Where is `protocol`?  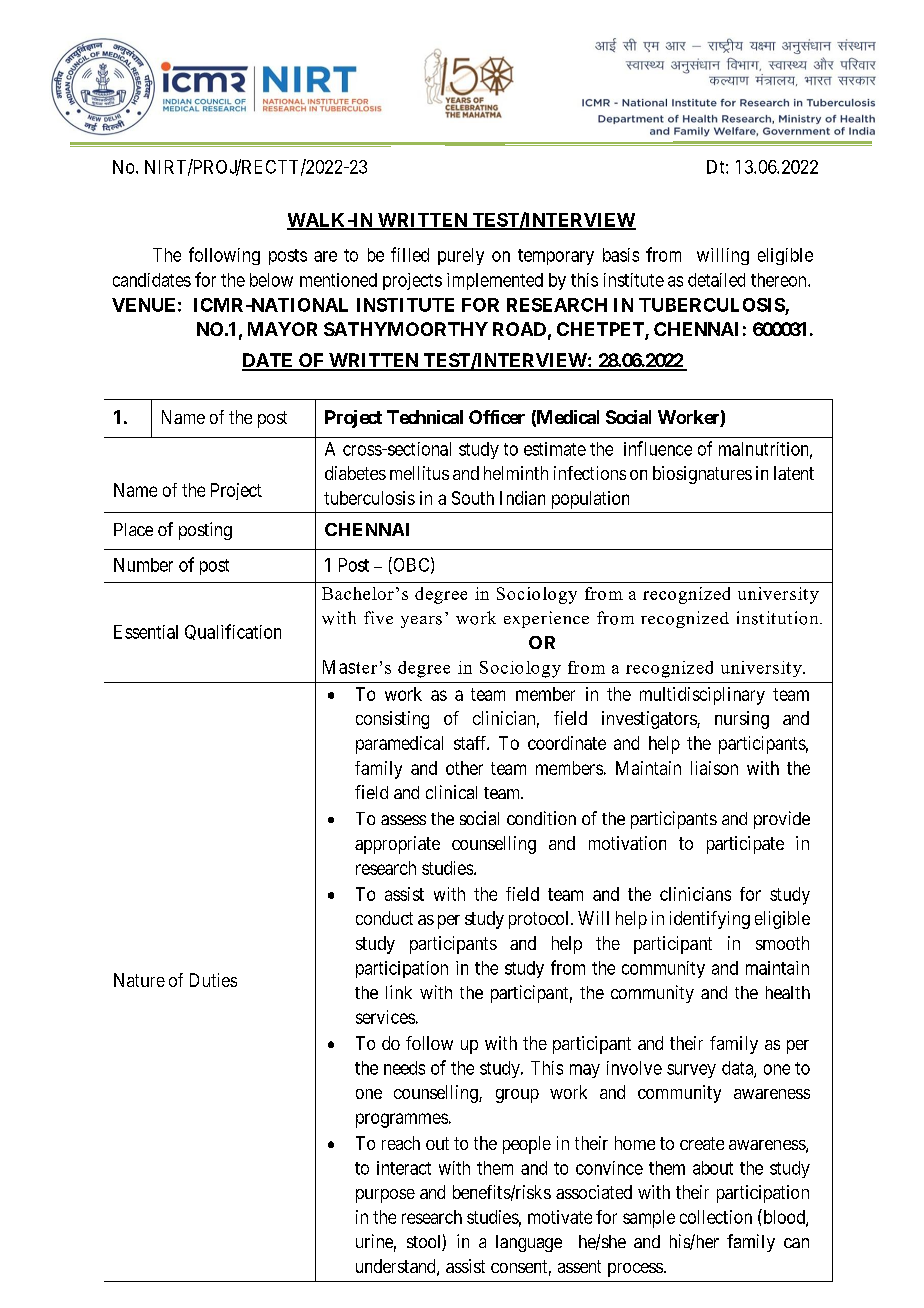
protocol is located at coordinates (540, 920).
